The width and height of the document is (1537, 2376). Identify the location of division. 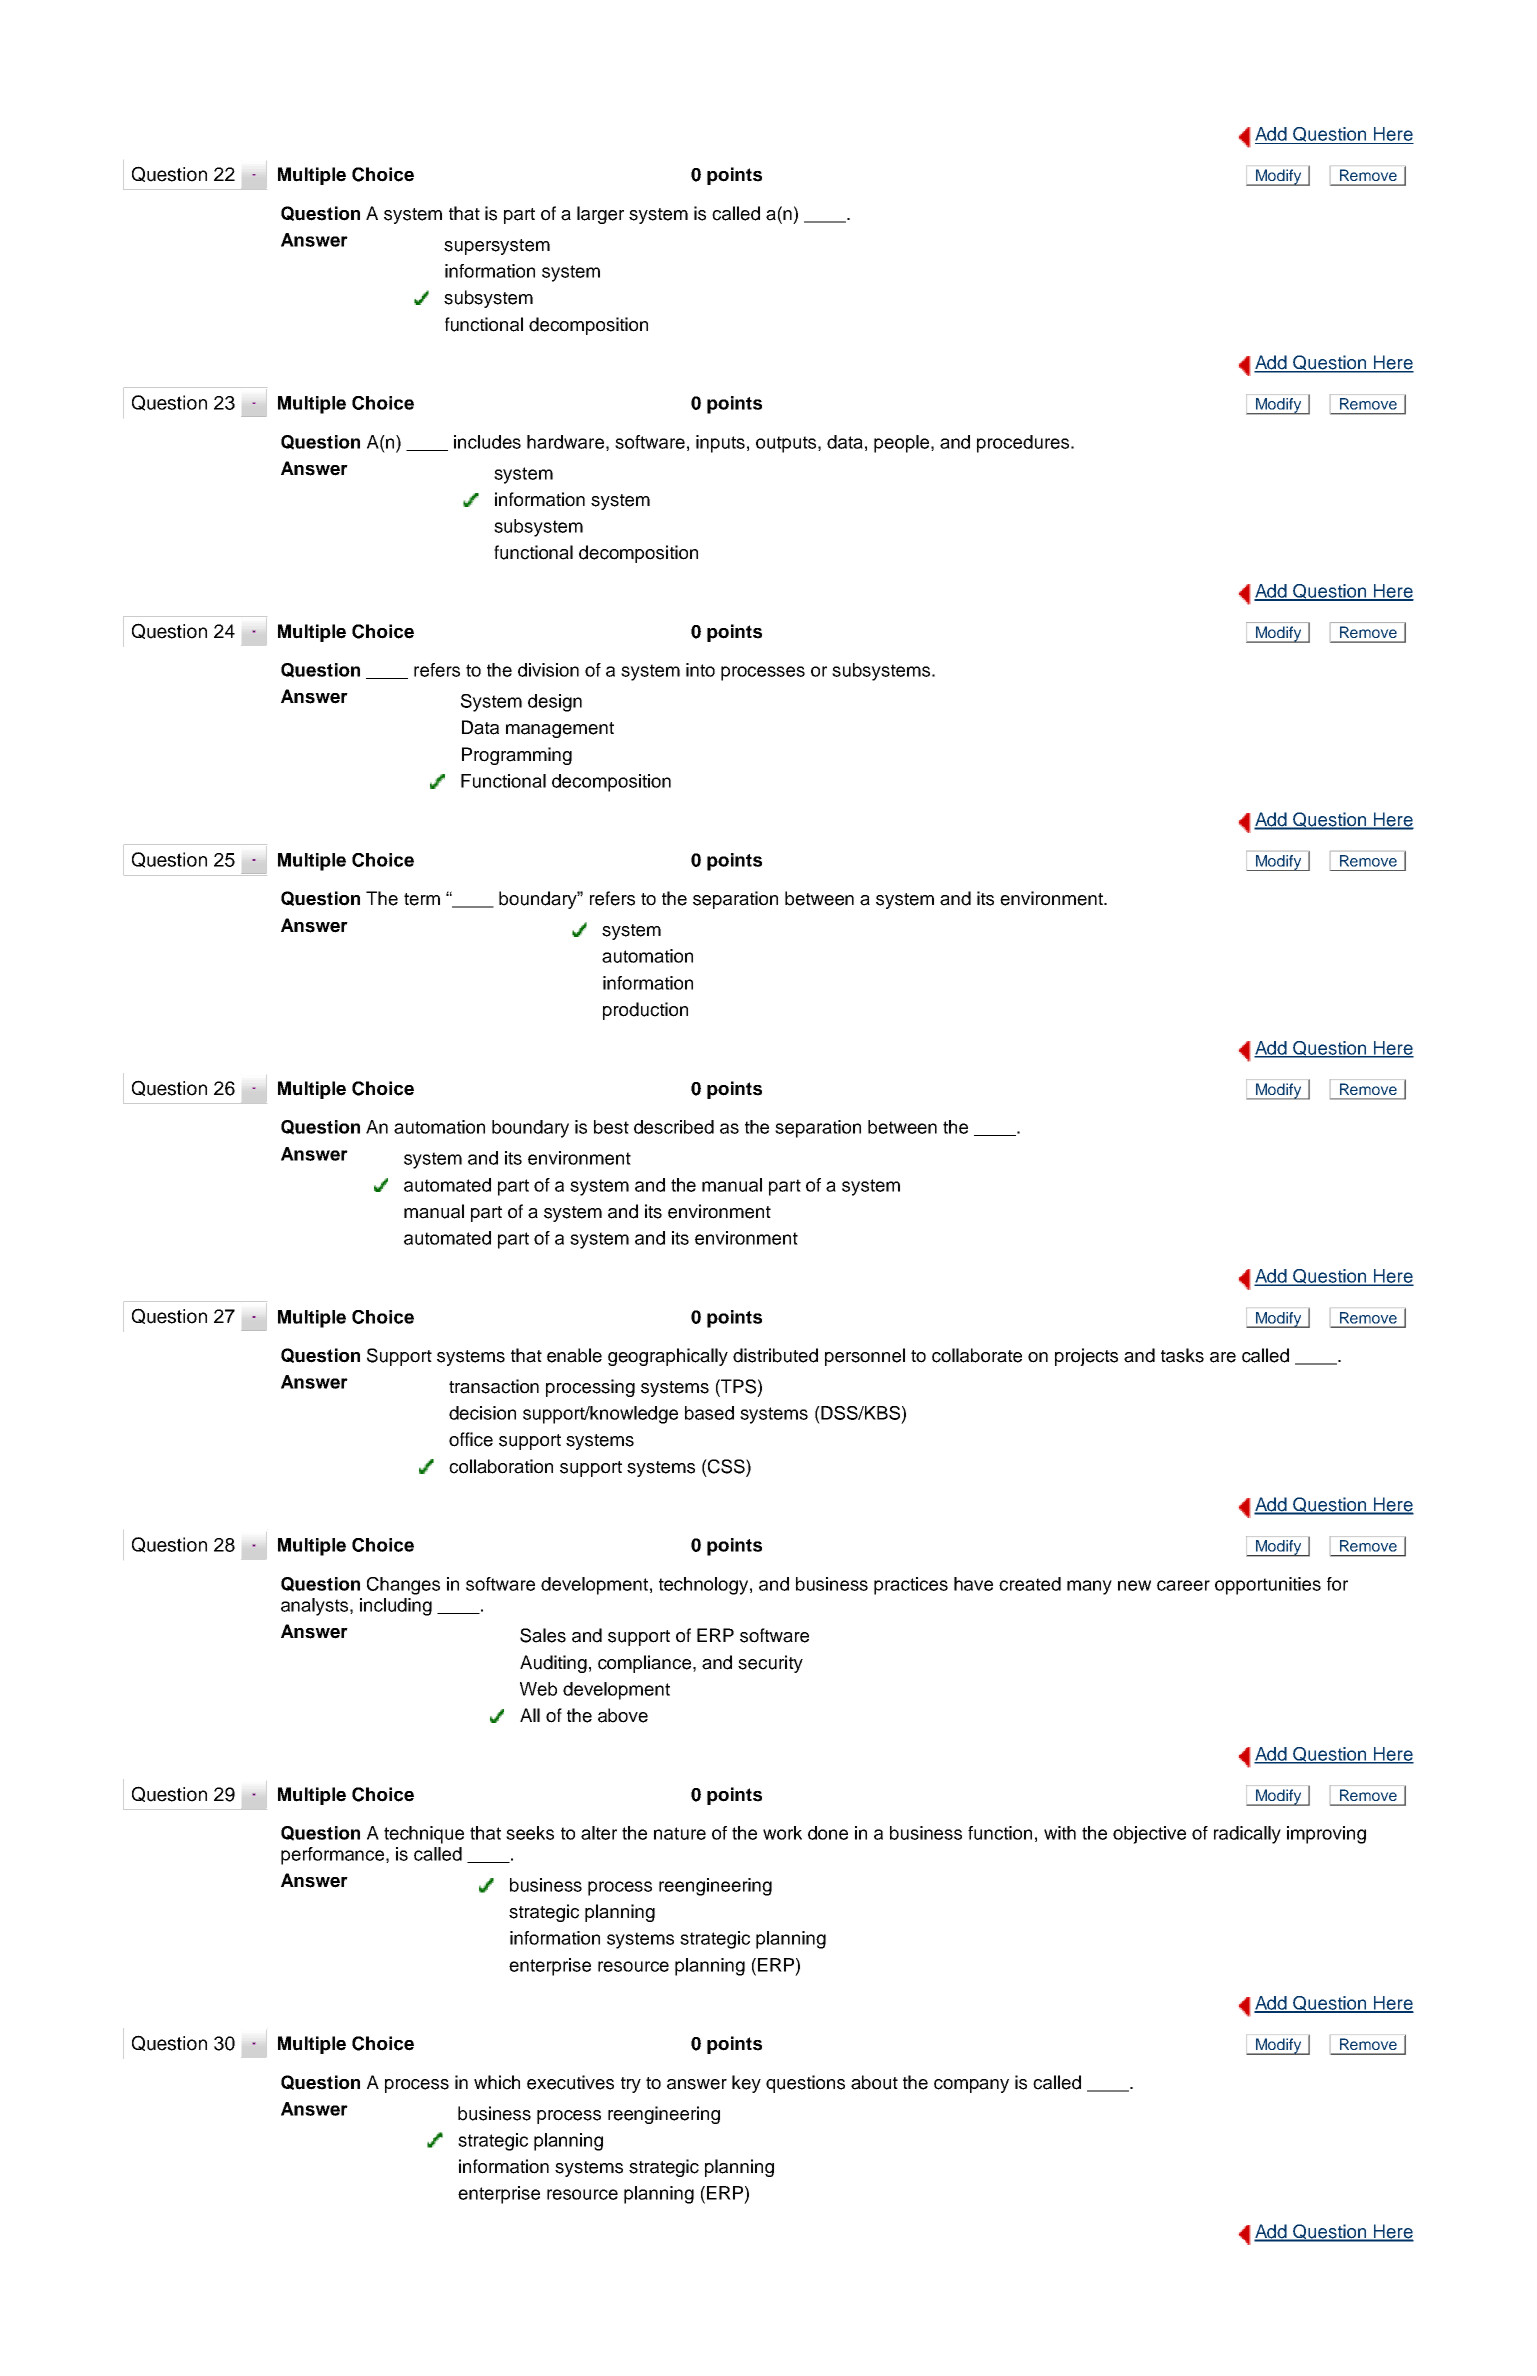
(548, 670).
